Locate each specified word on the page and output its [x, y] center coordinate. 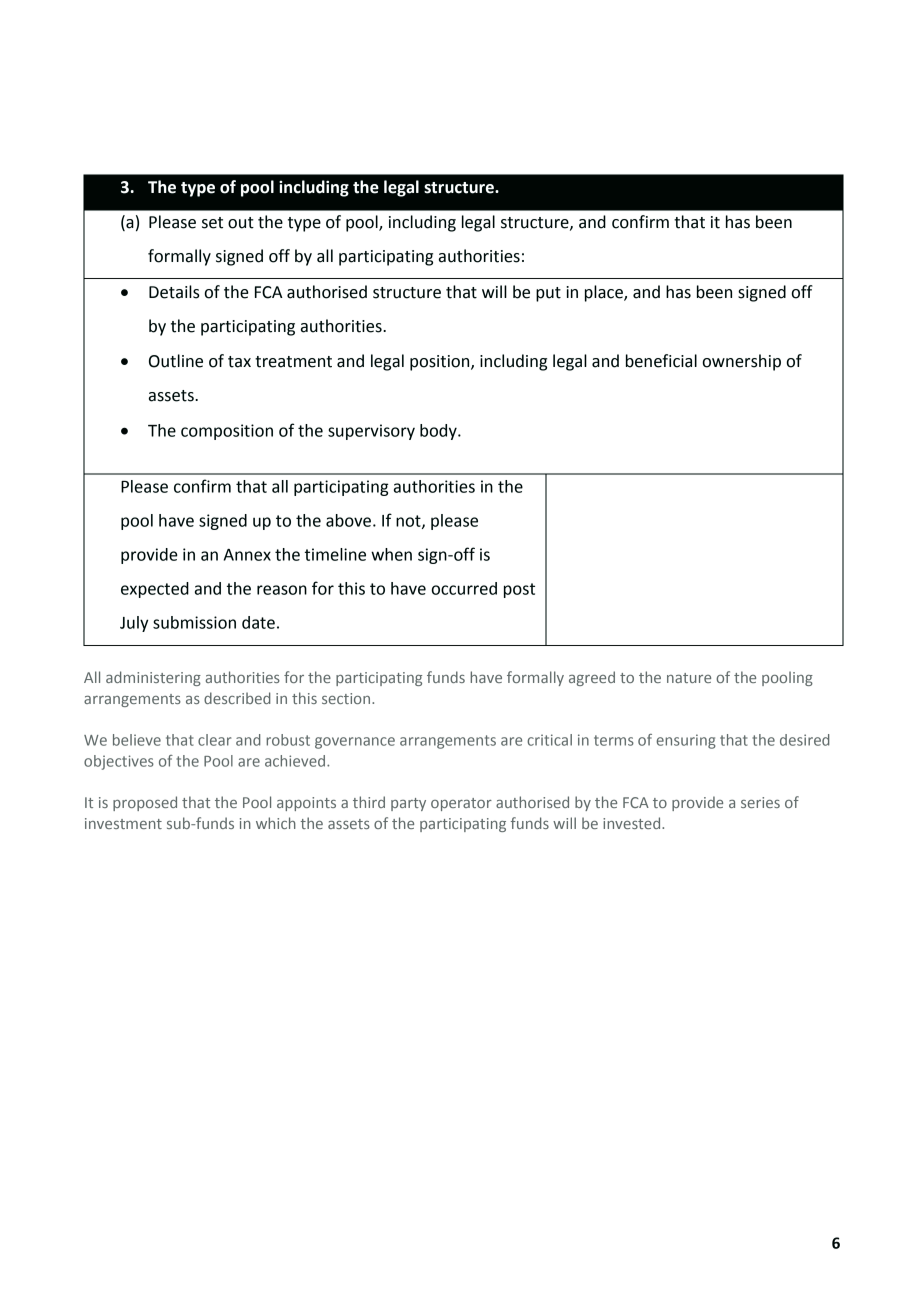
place [605, 293]
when [391, 554]
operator [461, 804]
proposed [145, 803]
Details [174, 292]
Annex [247, 555]
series [760, 802]
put [548, 294]
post [519, 590]
